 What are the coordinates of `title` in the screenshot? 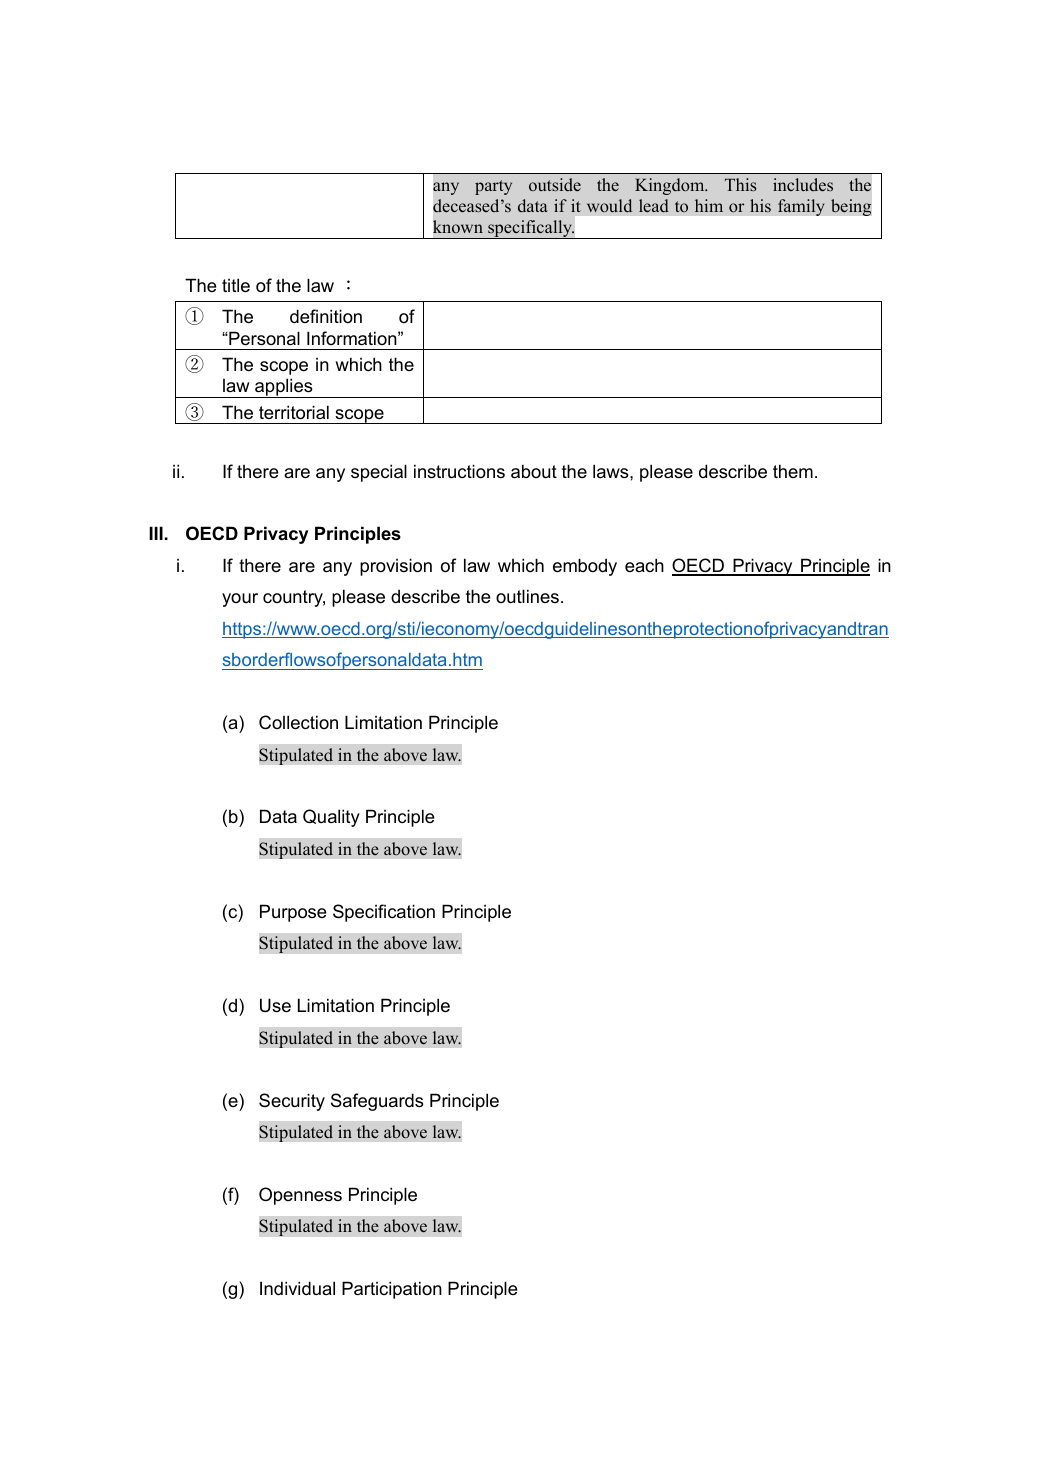 It's located at (236, 285).
